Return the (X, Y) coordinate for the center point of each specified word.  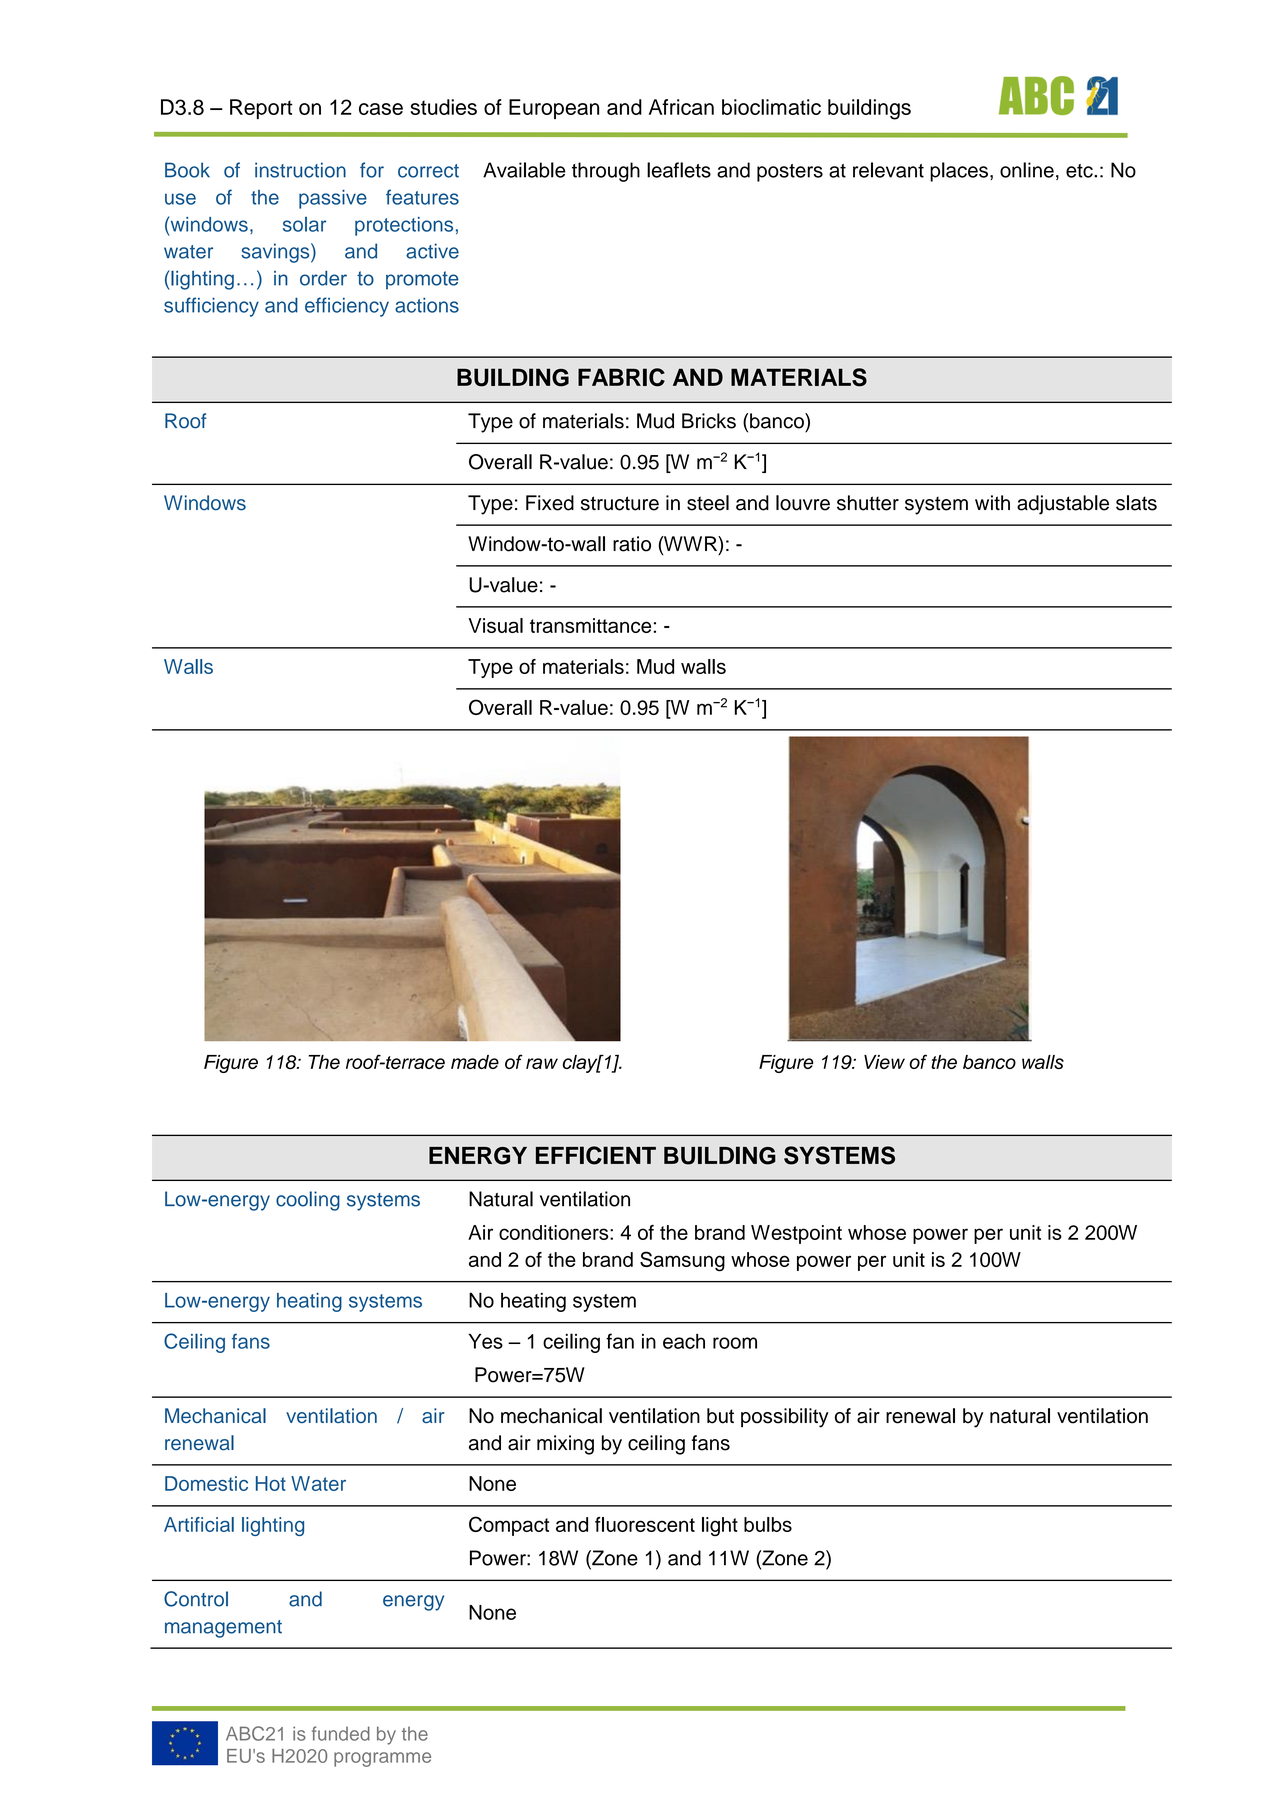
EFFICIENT (596, 1155)
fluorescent (645, 1524)
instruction (300, 170)
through (606, 172)
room (735, 1343)
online (1027, 170)
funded (341, 1733)
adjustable (1063, 505)
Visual (495, 625)
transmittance (590, 625)
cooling (308, 1201)
